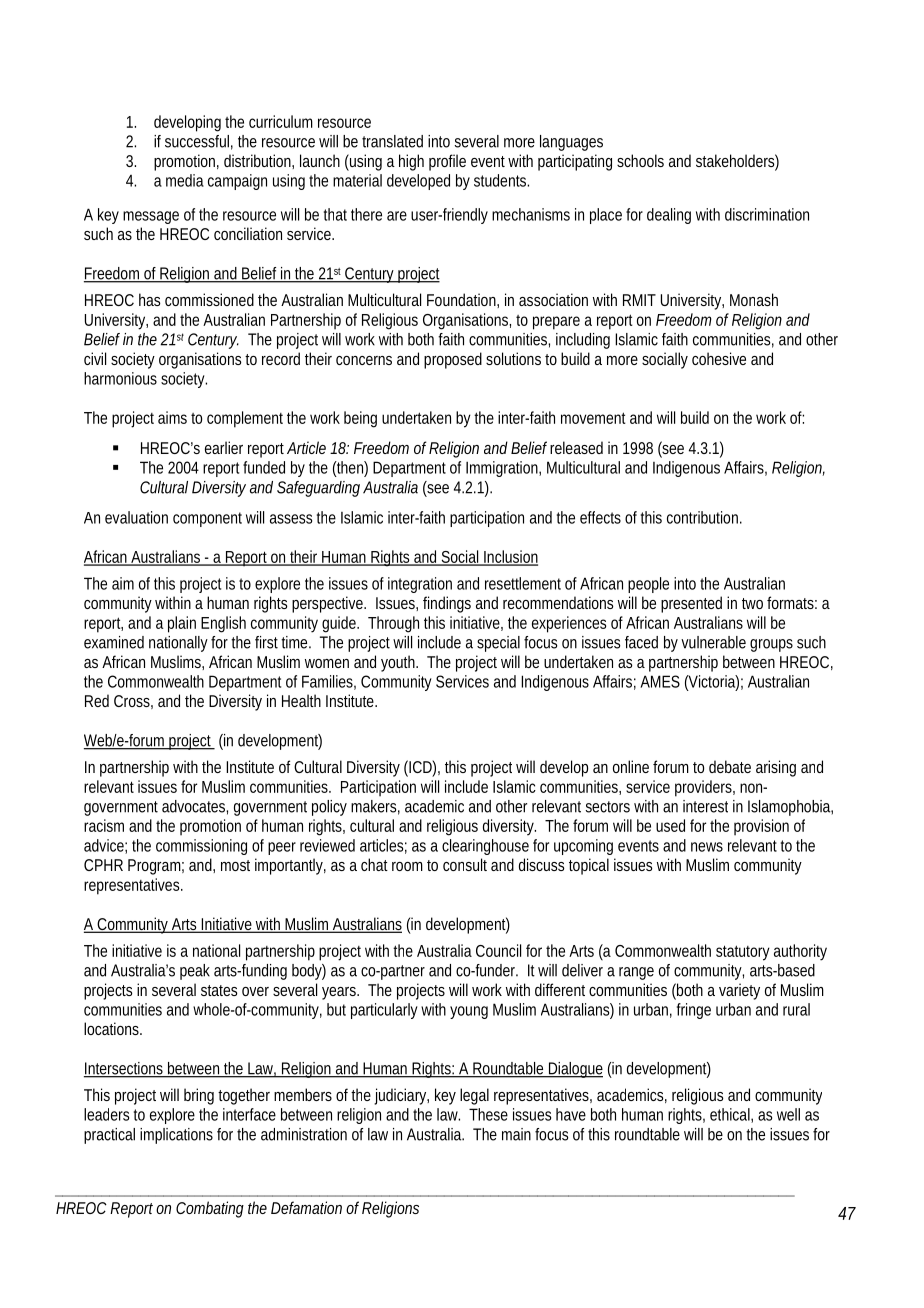  Describe the element at coordinates (730, 766) in the document. I see `debate` at that location.
